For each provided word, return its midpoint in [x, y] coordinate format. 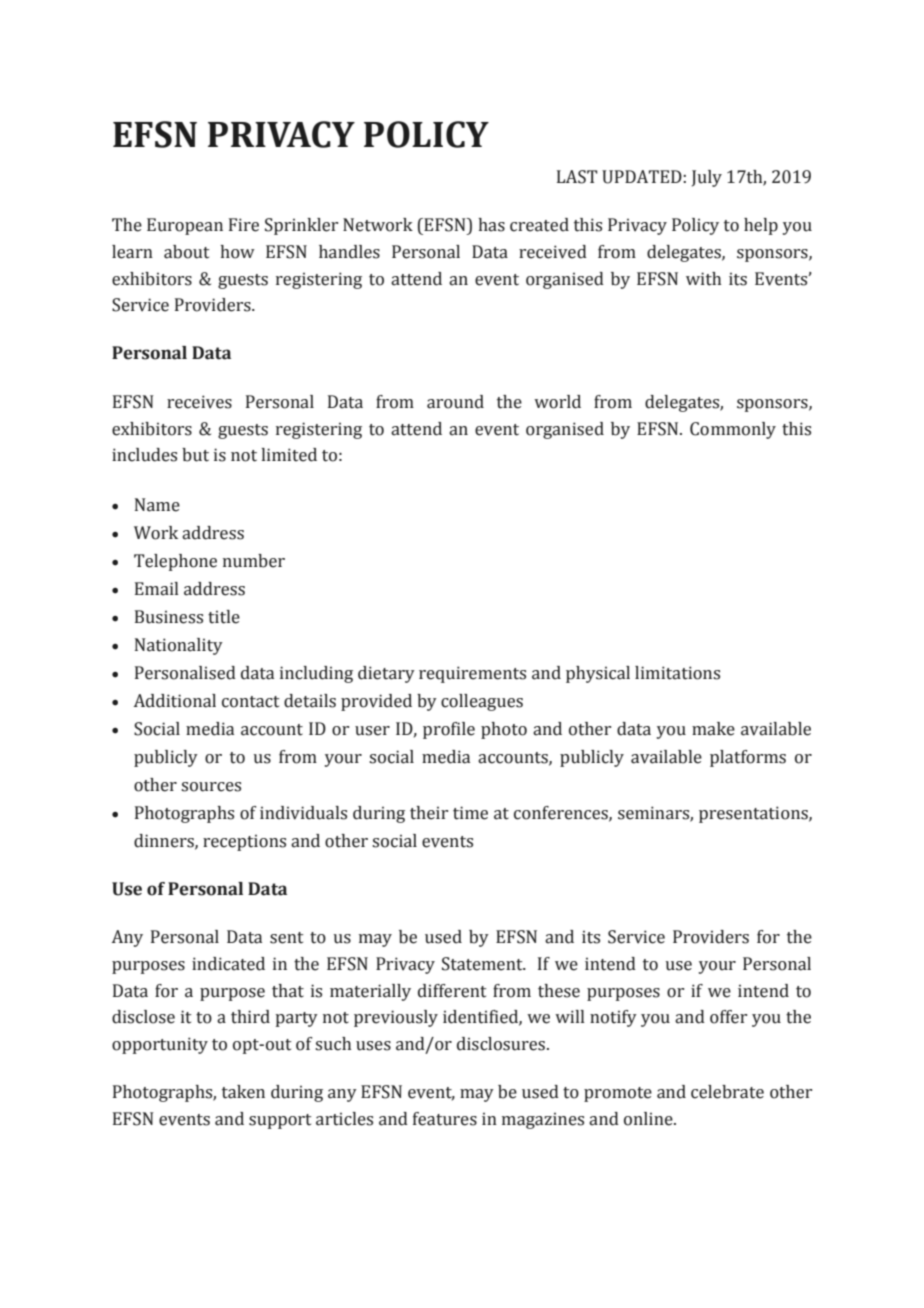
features [445, 1119]
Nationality [179, 646]
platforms [748, 758]
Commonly [733, 430]
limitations [677, 673]
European [185, 226]
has [491, 225]
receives [199, 402]
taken [243, 1092]
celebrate [727, 1092]
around [455, 402]
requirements [472, 674]
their [429, 813]
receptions [244, 842]
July [707, 178]
